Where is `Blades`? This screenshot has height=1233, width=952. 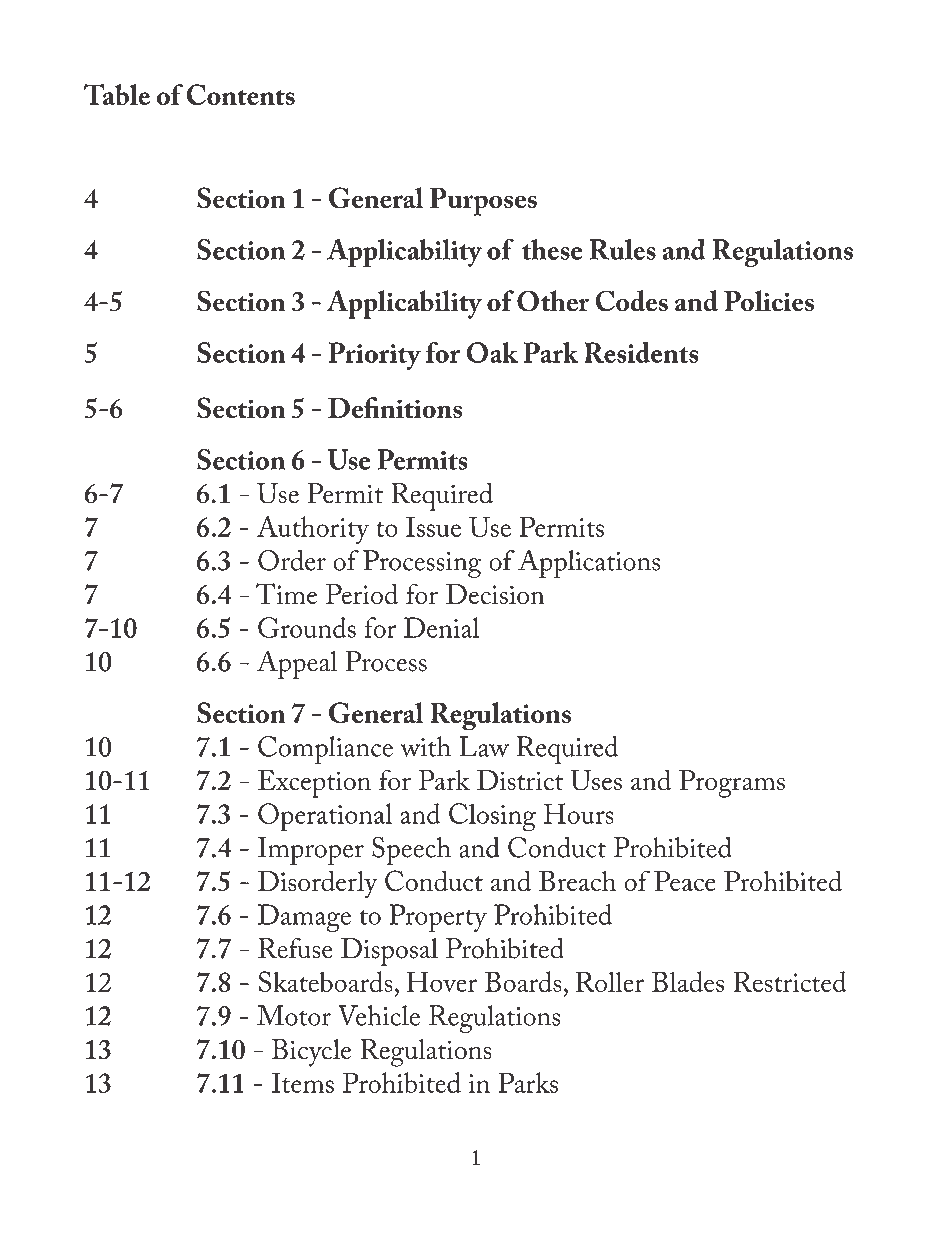
Blades is located at coordinates (688, 981).
